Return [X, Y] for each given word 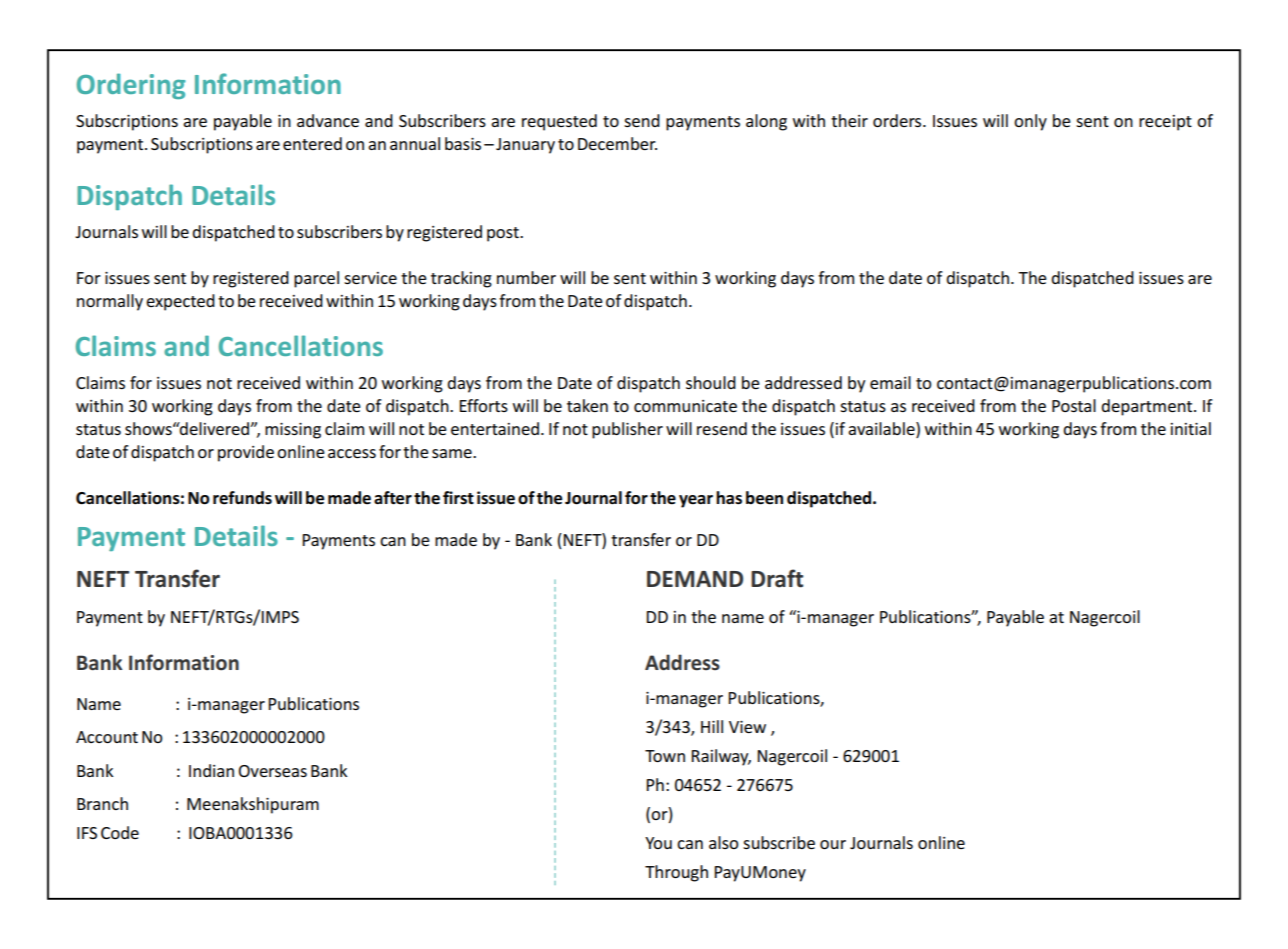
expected [180, 302]
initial [1191, 428]
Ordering [131, 86]
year [696, 501]
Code [120, 832]
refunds [242, 498]
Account [107, 737]
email [890, 382]
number [526, 277]
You [658, 843]
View [747, 727]
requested [559, 122]
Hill [712, 726]
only [1030, 122]
